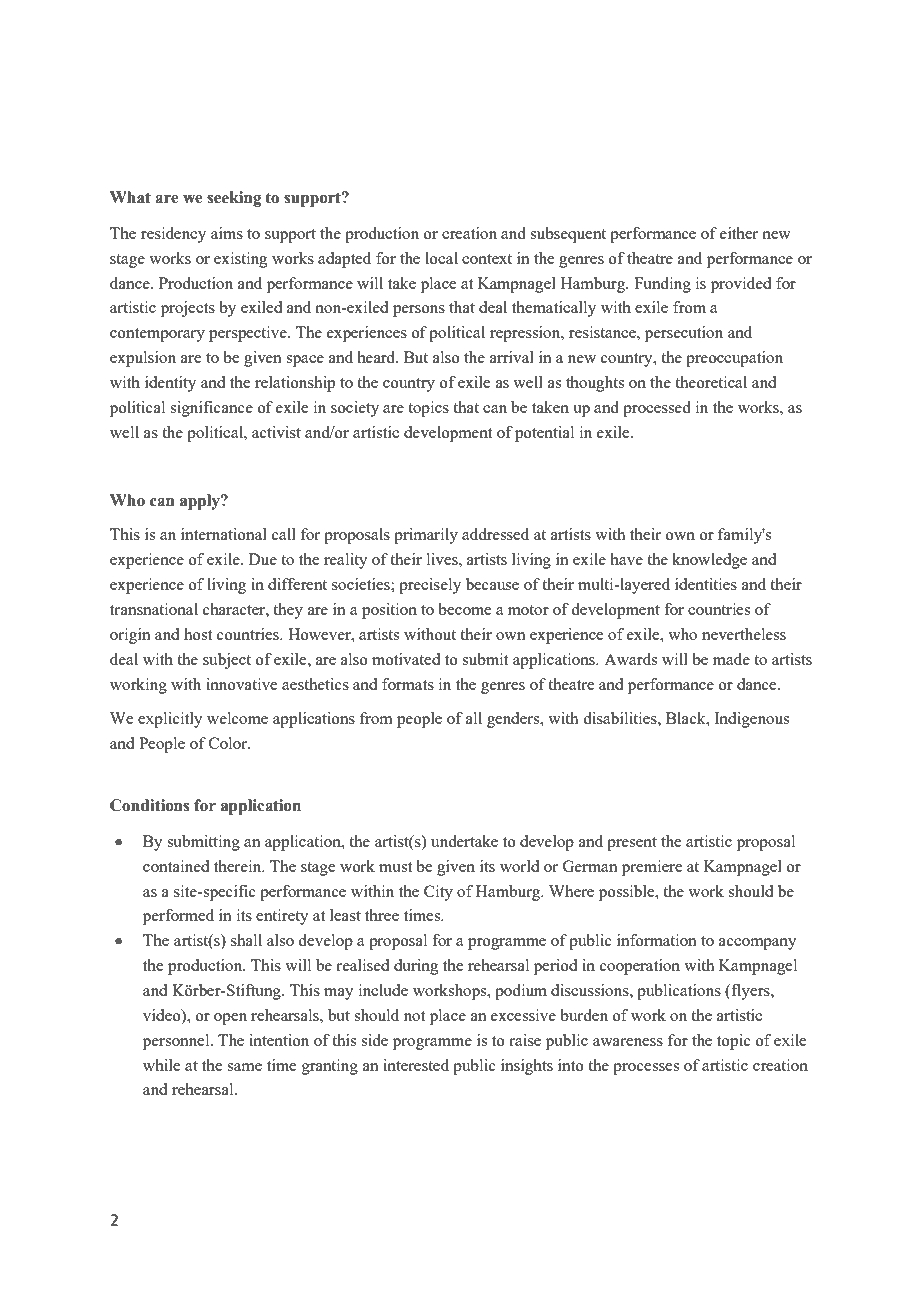 The height and width of the screenshot is (1308, 924). What do you see at coordinates (416, 1065) in the screenshot?
I see `interested` at bounding box center [416, 1065].
